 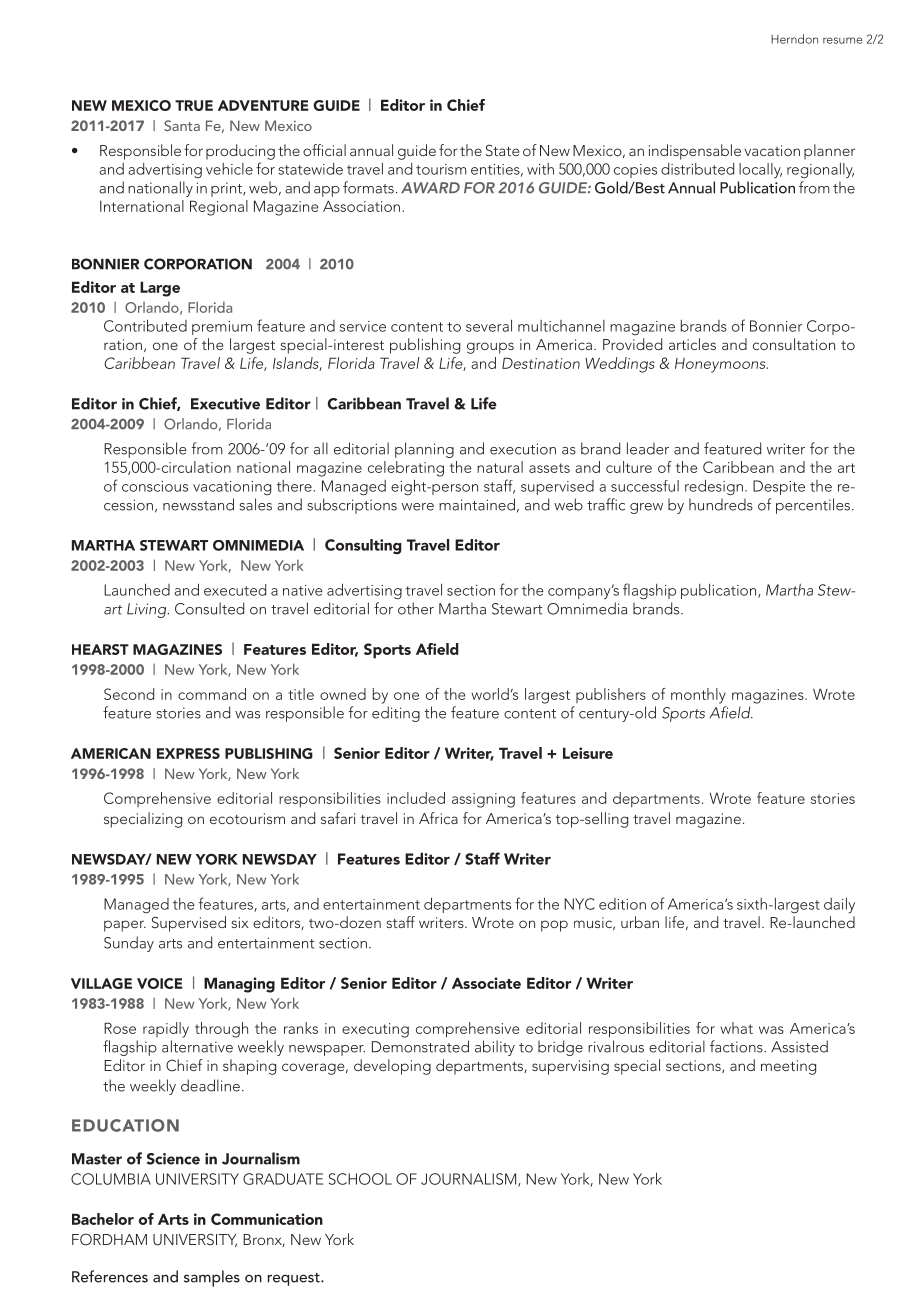 I want to click on TRUE, so click(x=194, y=105).
